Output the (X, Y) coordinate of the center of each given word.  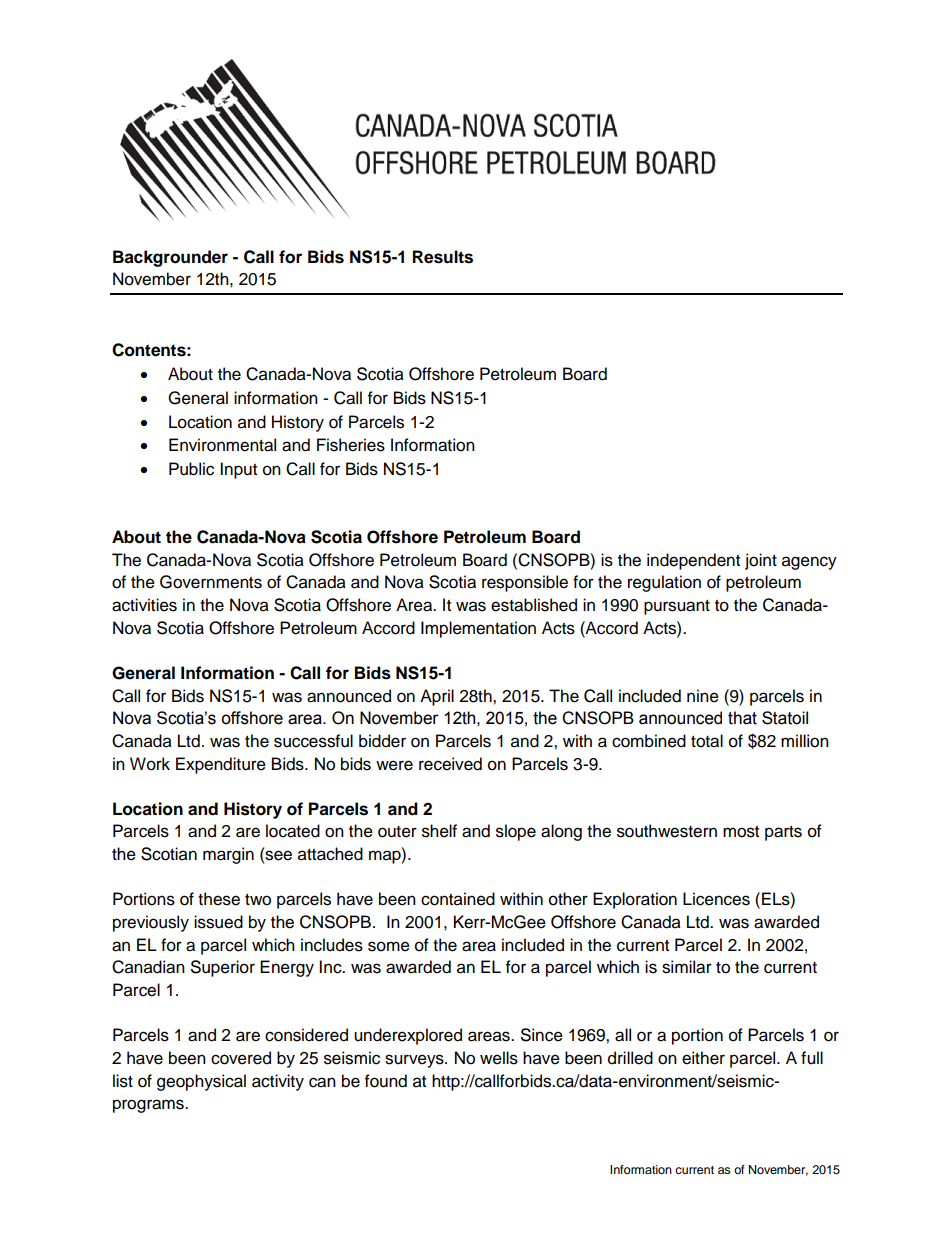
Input (238, 470)
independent (693, 561)
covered (241, 1058)
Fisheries (351, 445)
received (450, 764)
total (707, 741)
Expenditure (221, 765)
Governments (211, 582)
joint (761, 561)
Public (191, 469)
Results (443, 257)
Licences (716, 899)
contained (458, 899)
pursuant (677, 607)
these (219, 899)
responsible (525, 583)
